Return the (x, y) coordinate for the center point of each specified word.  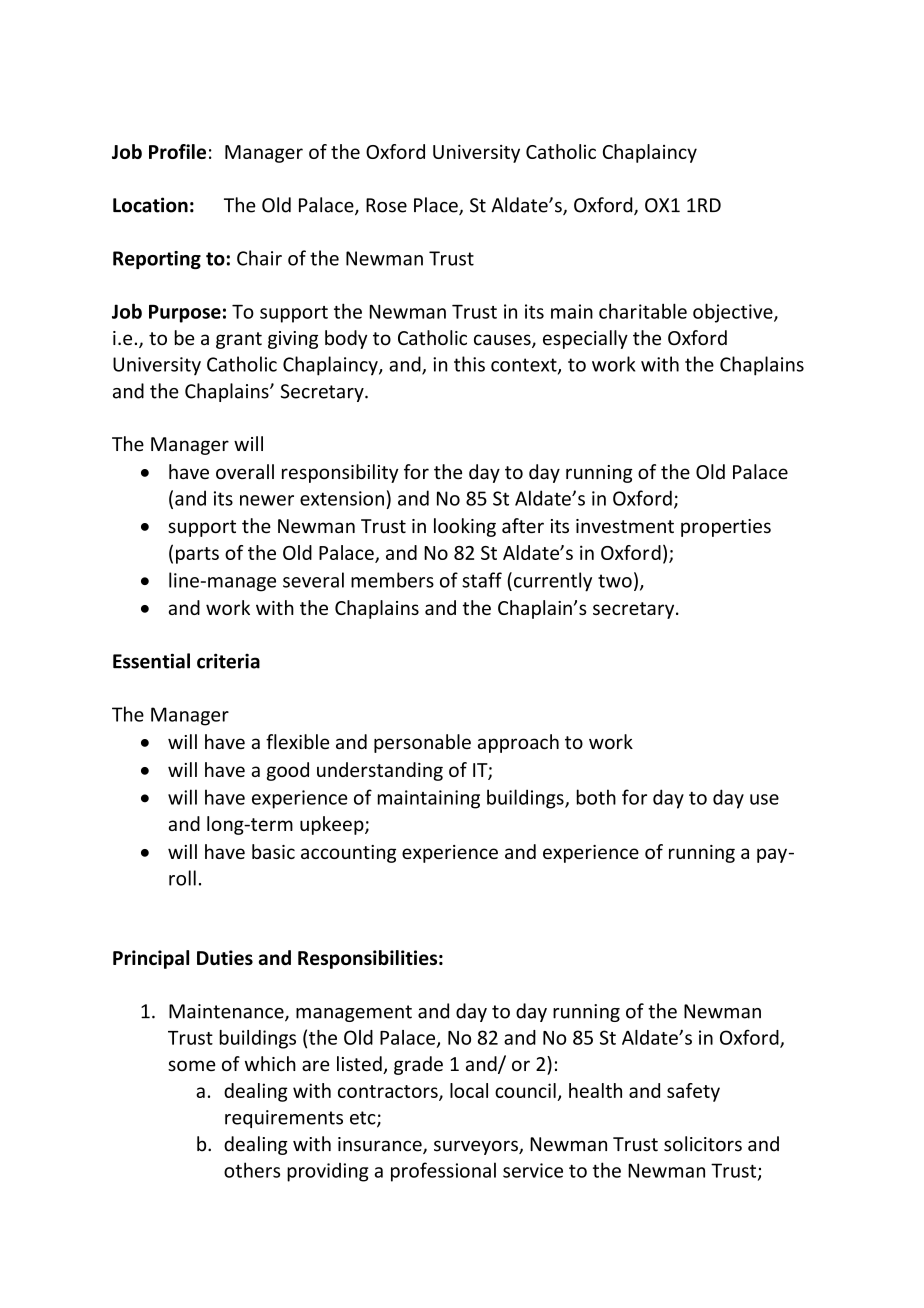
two (615, 581)
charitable (643, 311)
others (252, 1170)
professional (443, 1172)
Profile (177, 151)
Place (437, 206)
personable (422, 743)
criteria (228, 661)
